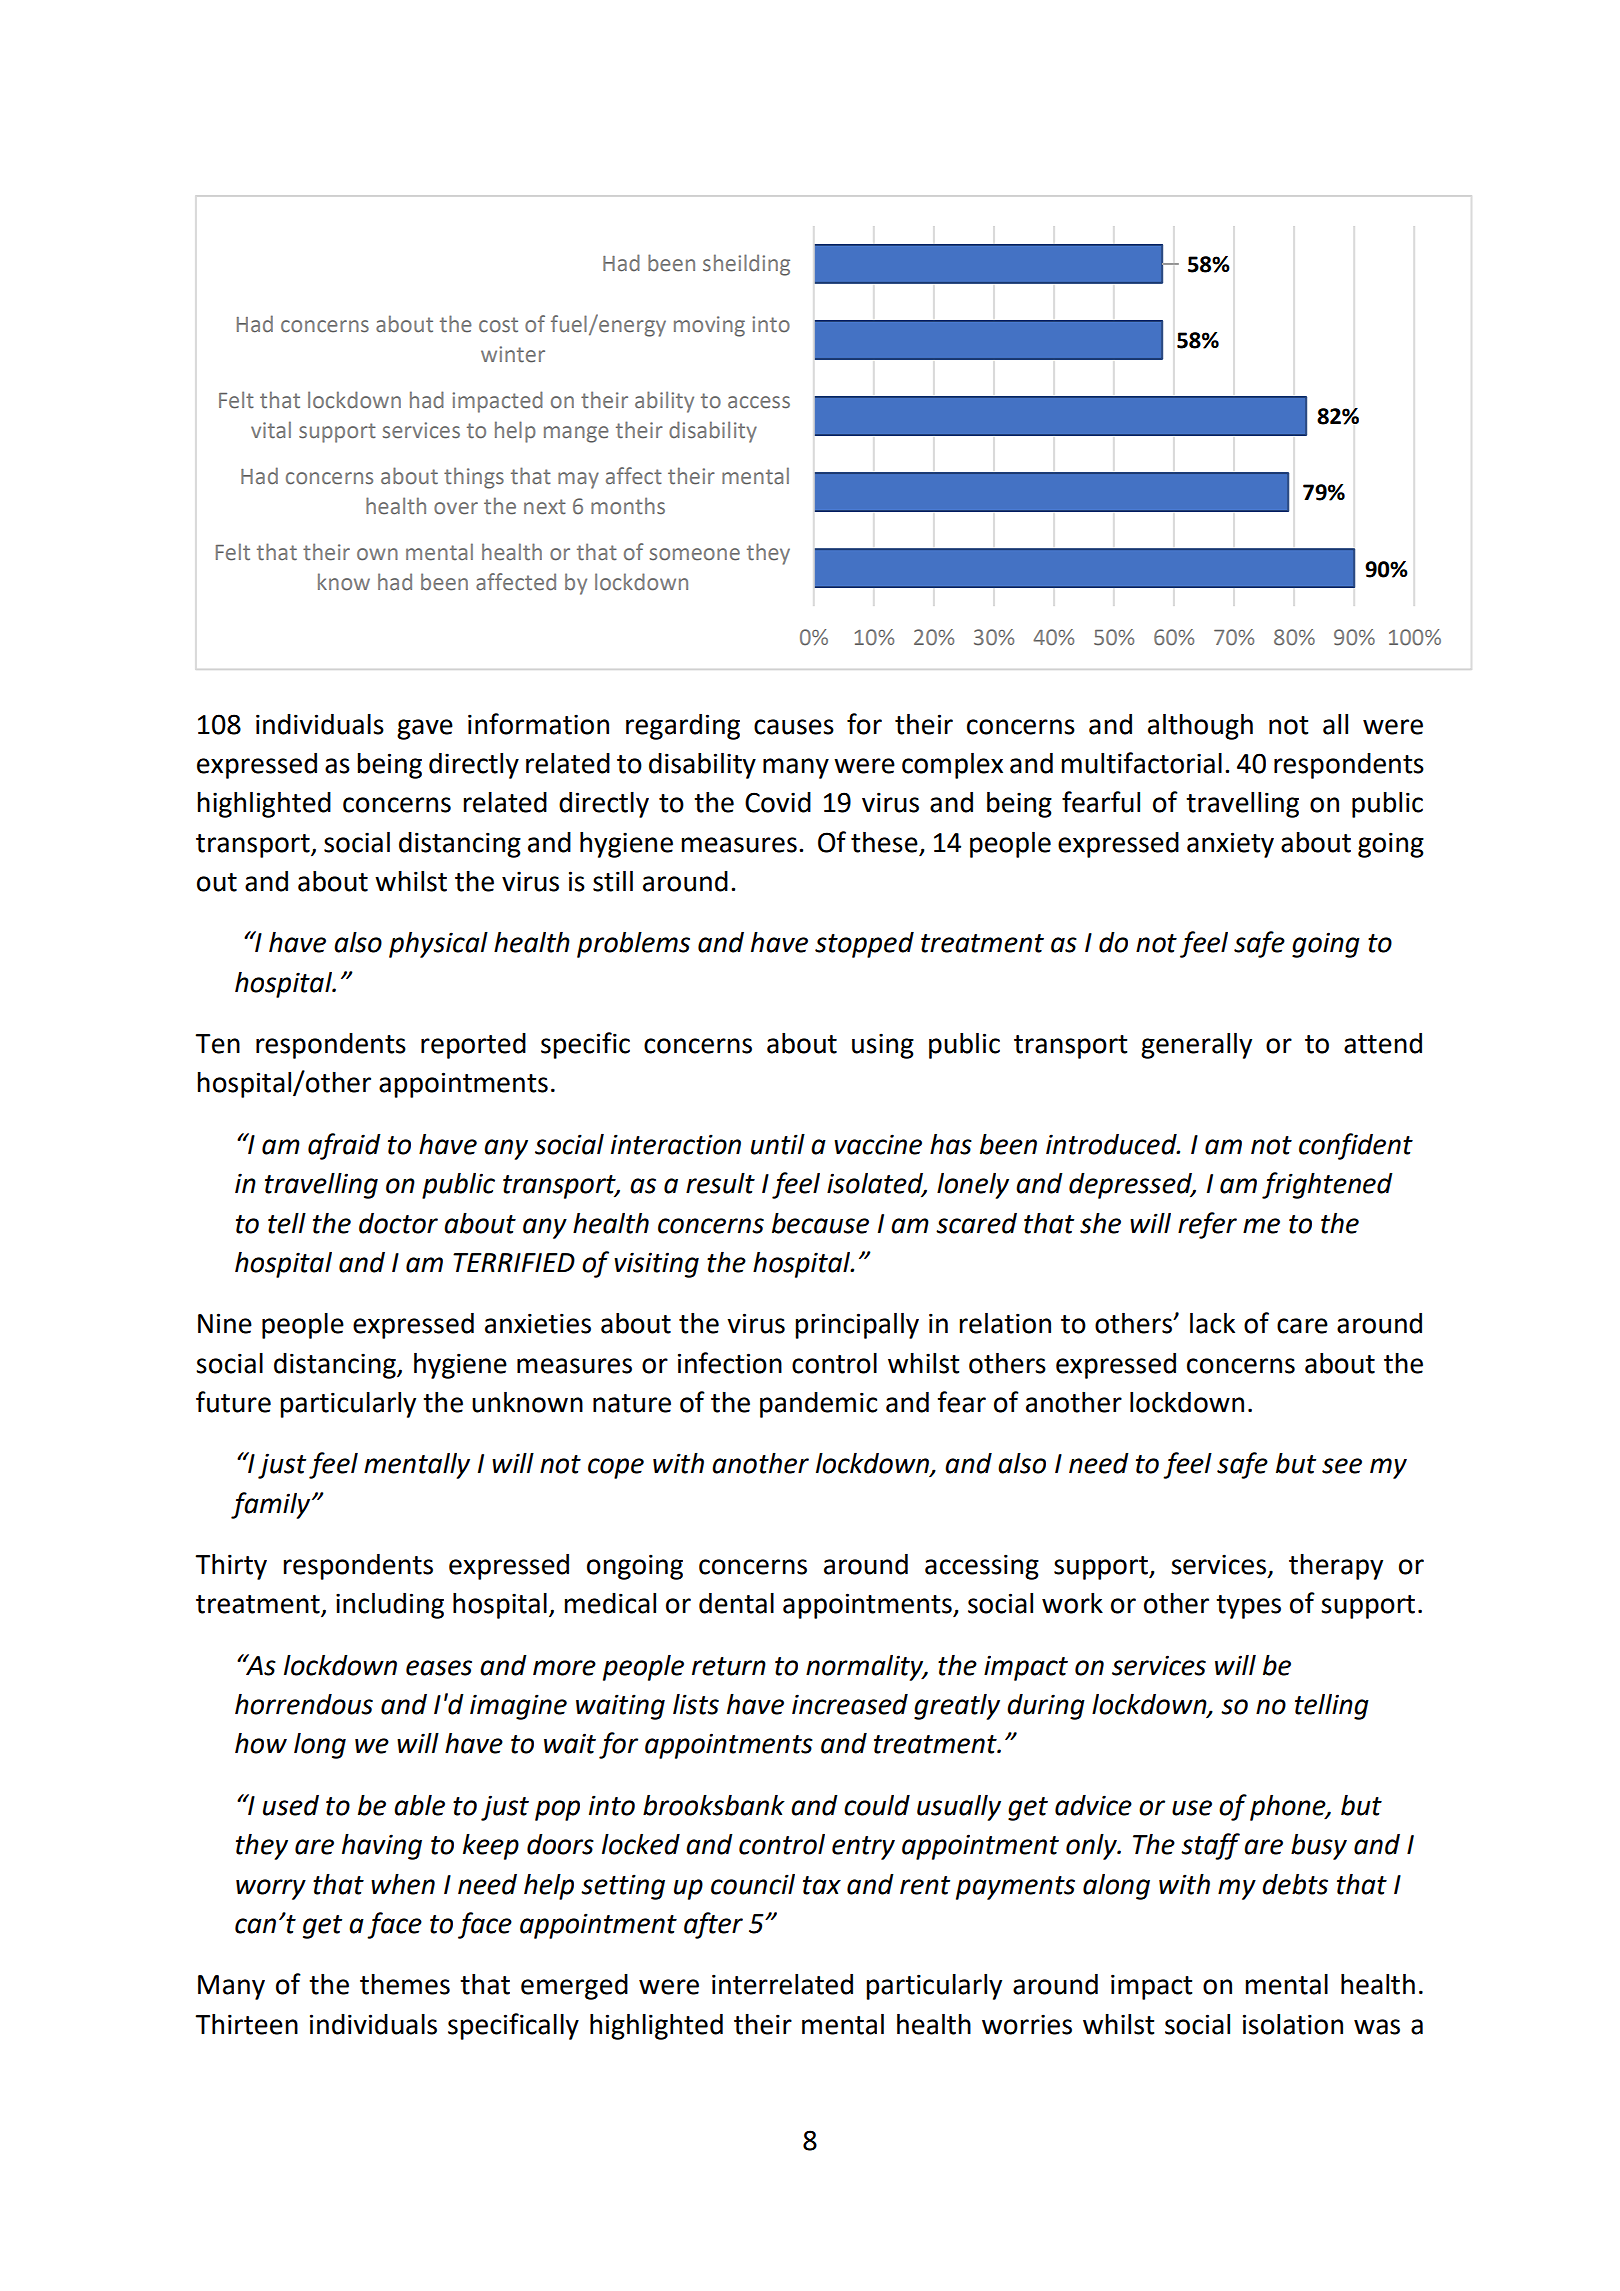 The image size is (1620, 2291). I want to click on see, so click(1342, 1466).
